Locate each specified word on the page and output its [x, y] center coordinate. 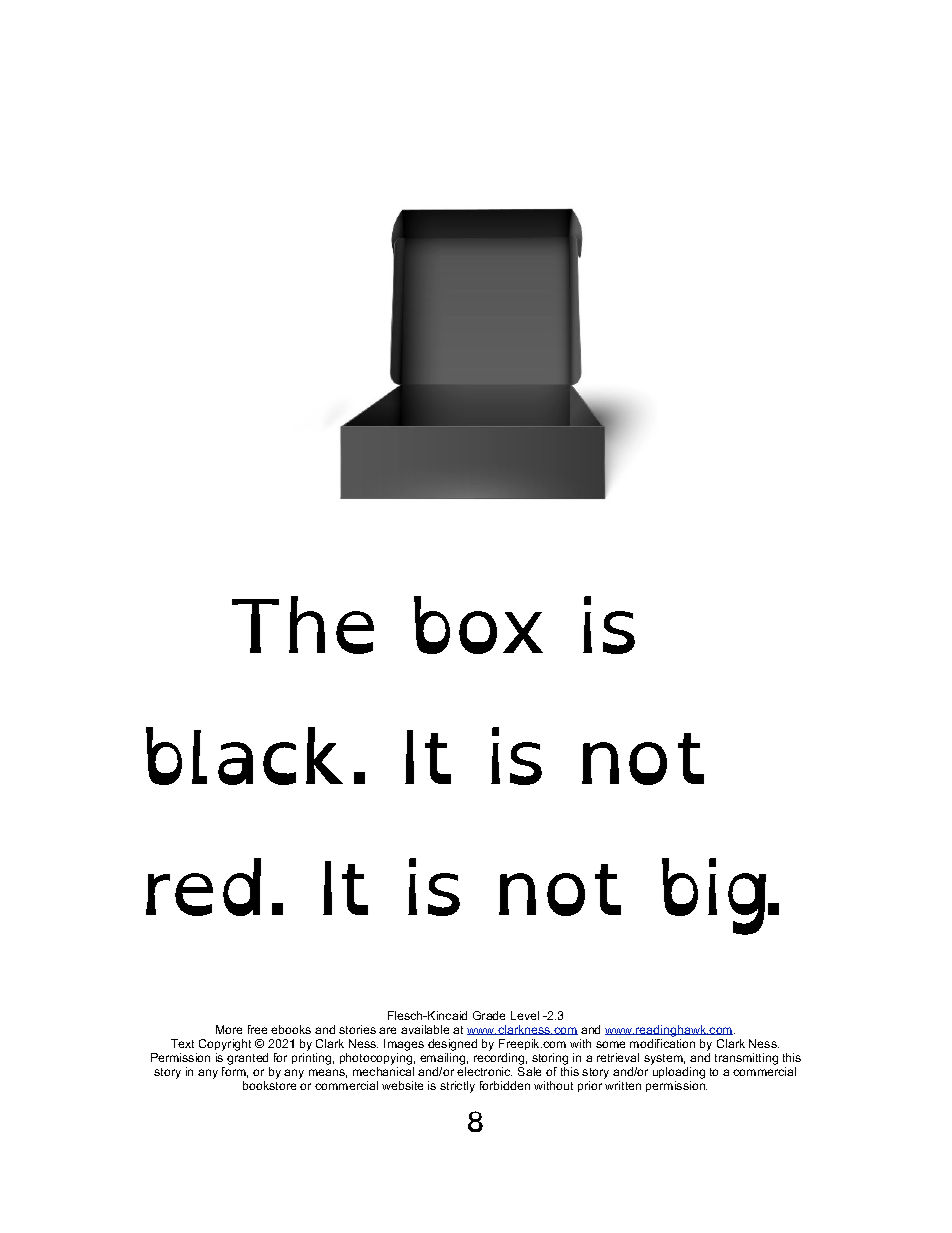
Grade [489, 1015]
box [478, 625]
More [229, 1029]
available [425, 1029]
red [203, 887]
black [244, 756]
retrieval [618, 1057]
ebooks [291, 1029]
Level [525, 1015]
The [303, 625]
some [610, 1044]
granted [247, 1059]
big [714, 896]
